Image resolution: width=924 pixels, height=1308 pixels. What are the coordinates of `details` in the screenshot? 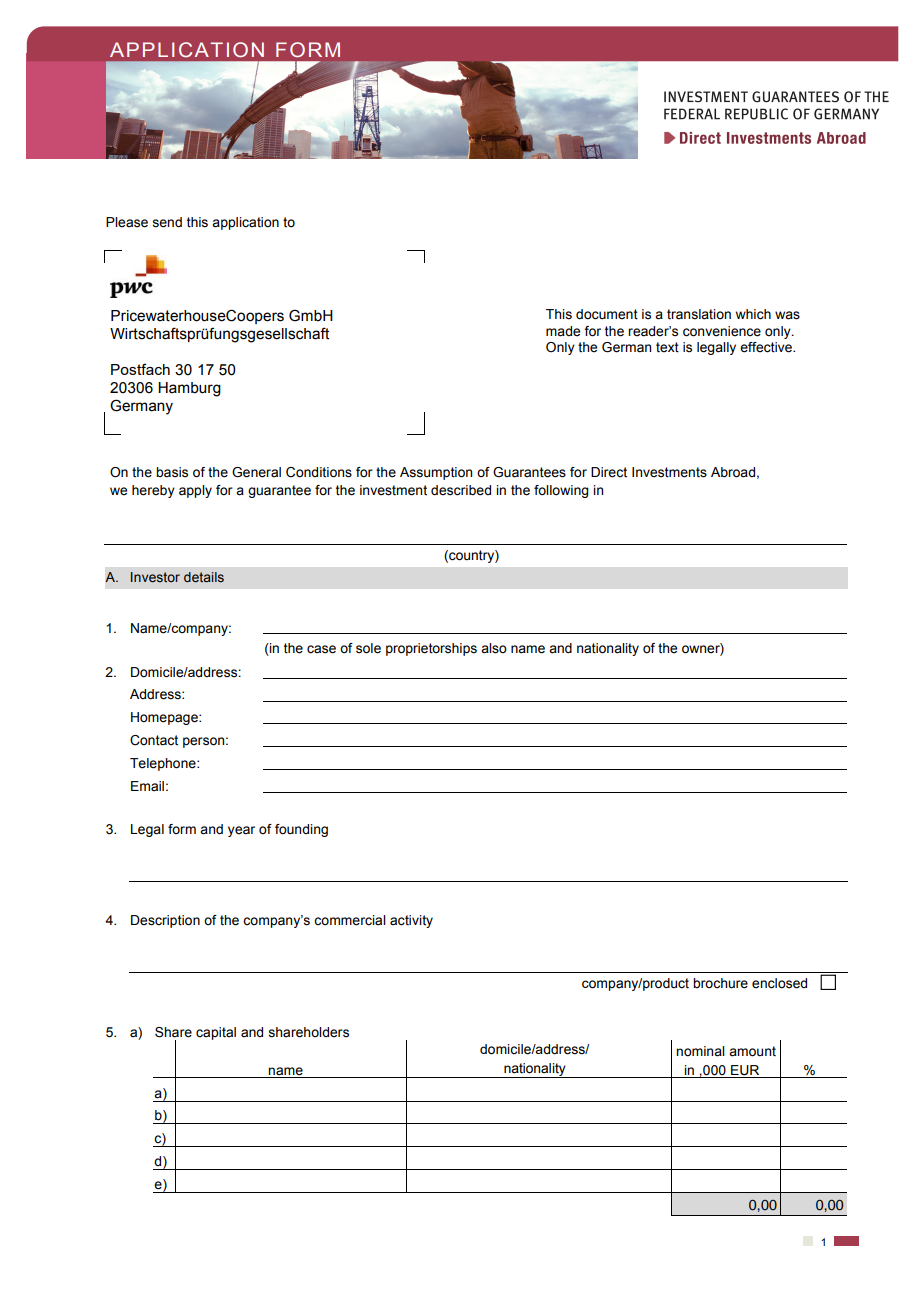 It's located at (204, 577).
